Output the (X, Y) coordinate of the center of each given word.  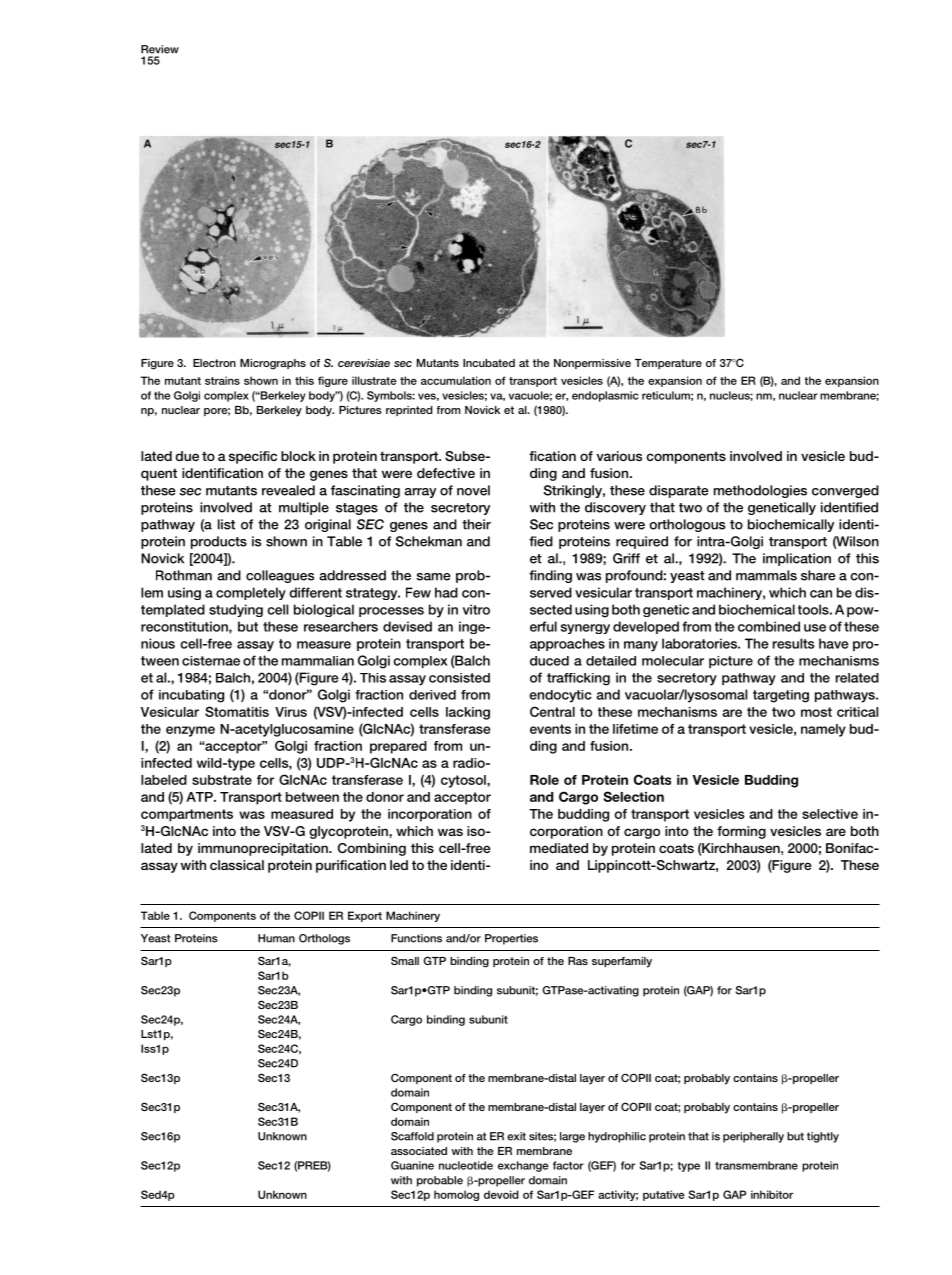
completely (251, 593)
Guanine (412, 1165)
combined (769, 626)
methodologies (760, 491)
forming (741, 832)
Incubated (489, 363)
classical (237, 865)
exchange (523, 1166)
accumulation (456, 380)
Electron (214, 363)
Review (160, 49)
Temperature (668, 364)
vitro (476, 609)
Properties (511, 939)
